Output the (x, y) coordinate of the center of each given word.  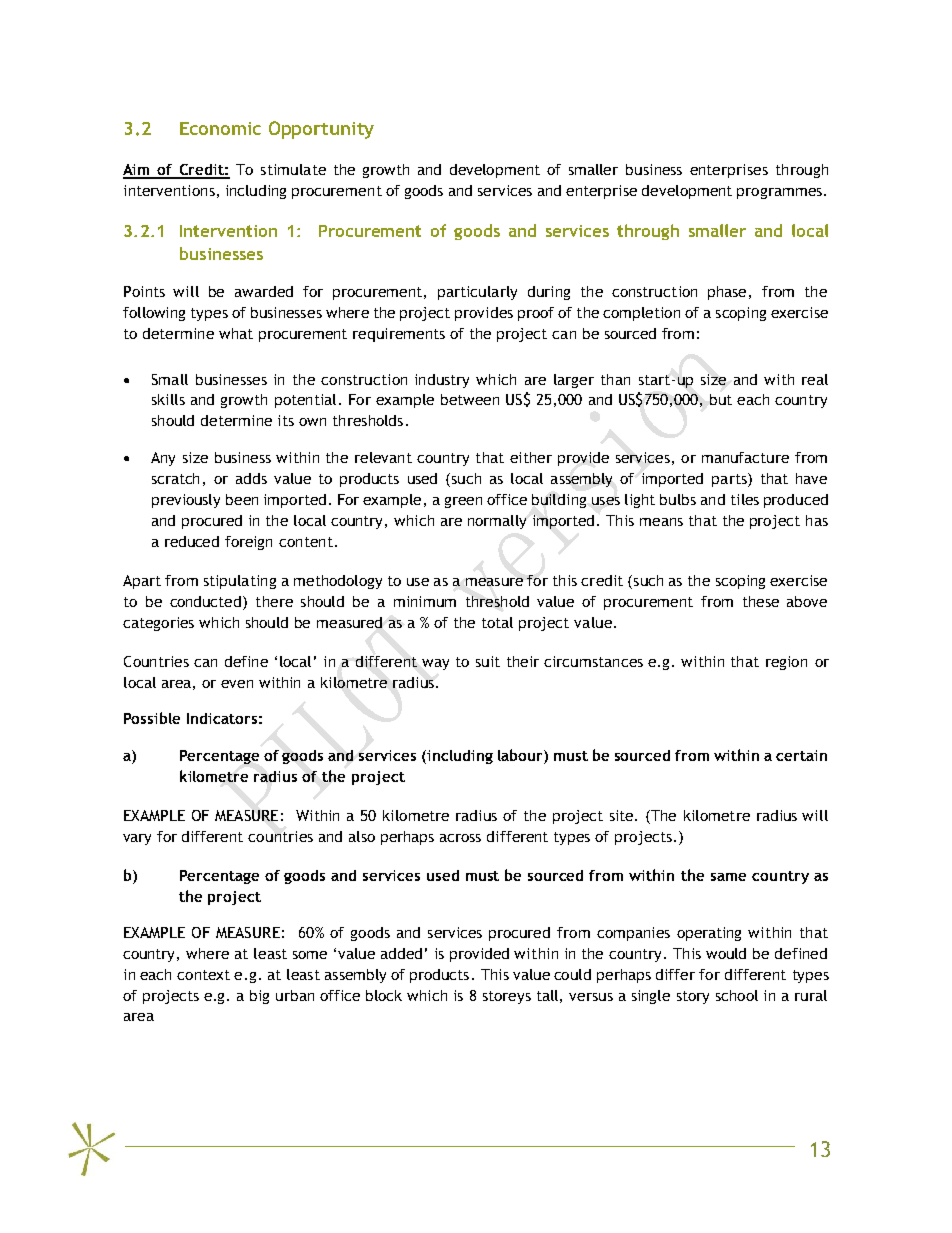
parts (730, 480)
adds (251, 478)
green (463, 502)
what (236, 333)
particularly (477, 293)
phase (729, 293)
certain (801, 755)
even (237, 684)
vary (137, 839)
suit (488, 661)
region (786, 663)
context (203, 975)
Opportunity (321, 130)
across (460, 838)
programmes (779, 193)
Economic (220, 128)
